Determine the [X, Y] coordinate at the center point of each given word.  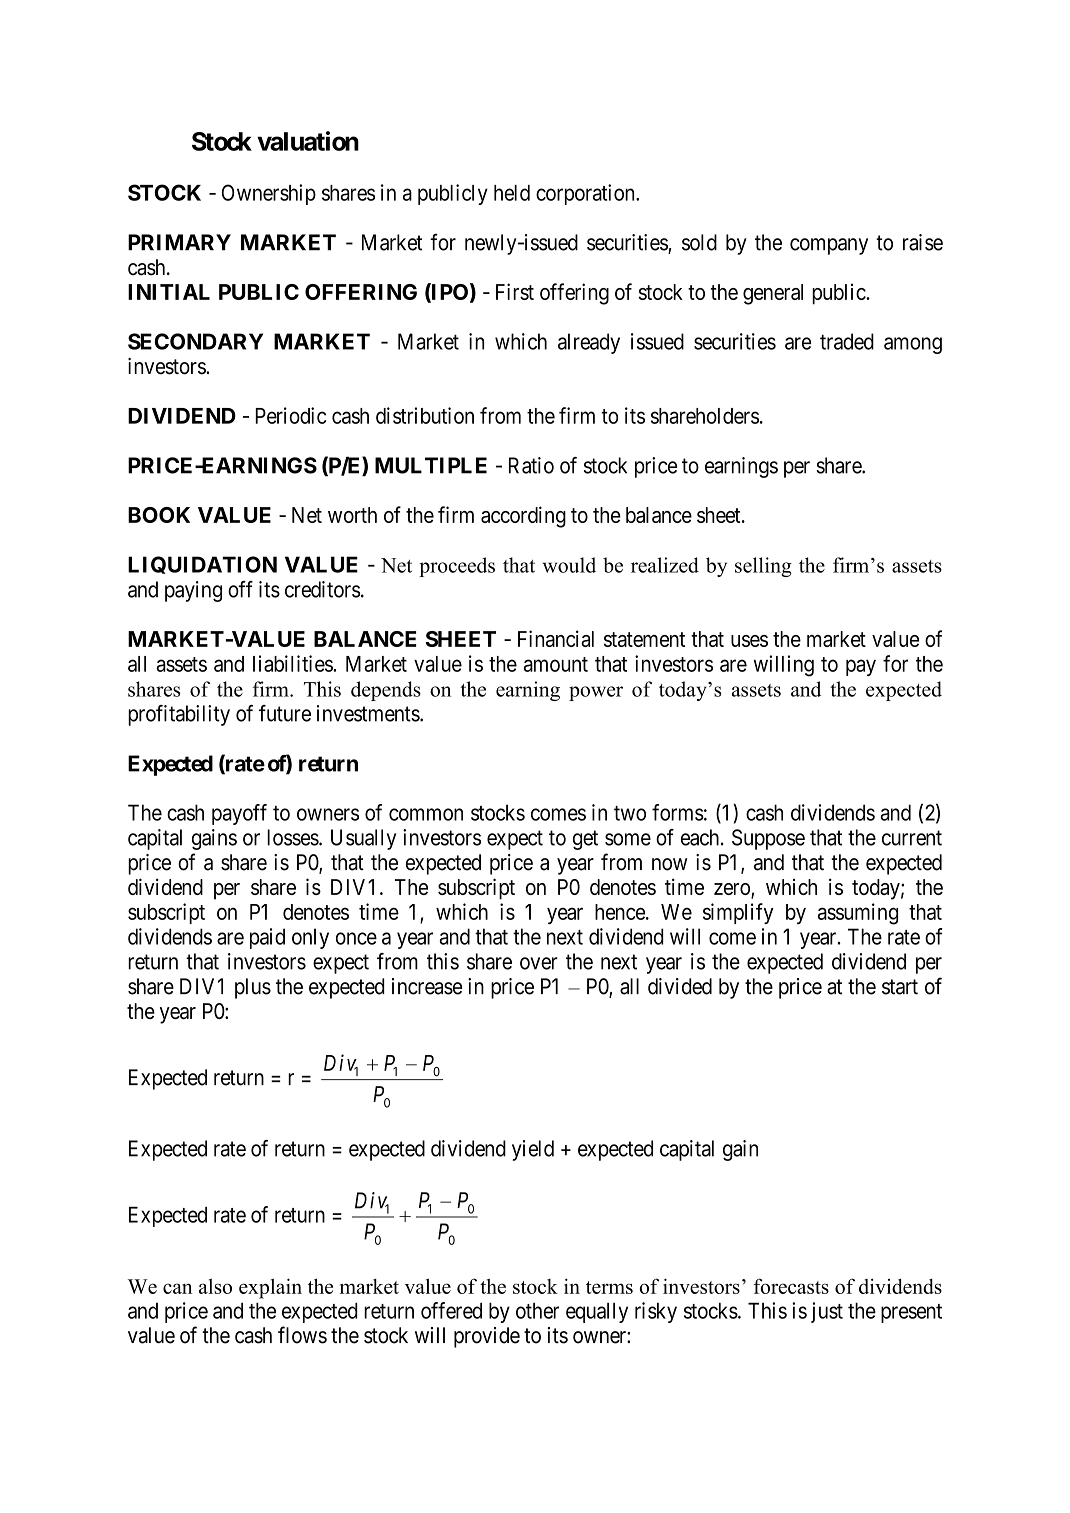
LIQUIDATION [202, 565]
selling [763, 567]
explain [270, 1288]
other [537, 1311]
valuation [308, 141]
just [827, 1312]
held [512, 193]
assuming [858, 914]
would [569, 565]
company [829, 246]
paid [267, 938]
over [539, 963]
